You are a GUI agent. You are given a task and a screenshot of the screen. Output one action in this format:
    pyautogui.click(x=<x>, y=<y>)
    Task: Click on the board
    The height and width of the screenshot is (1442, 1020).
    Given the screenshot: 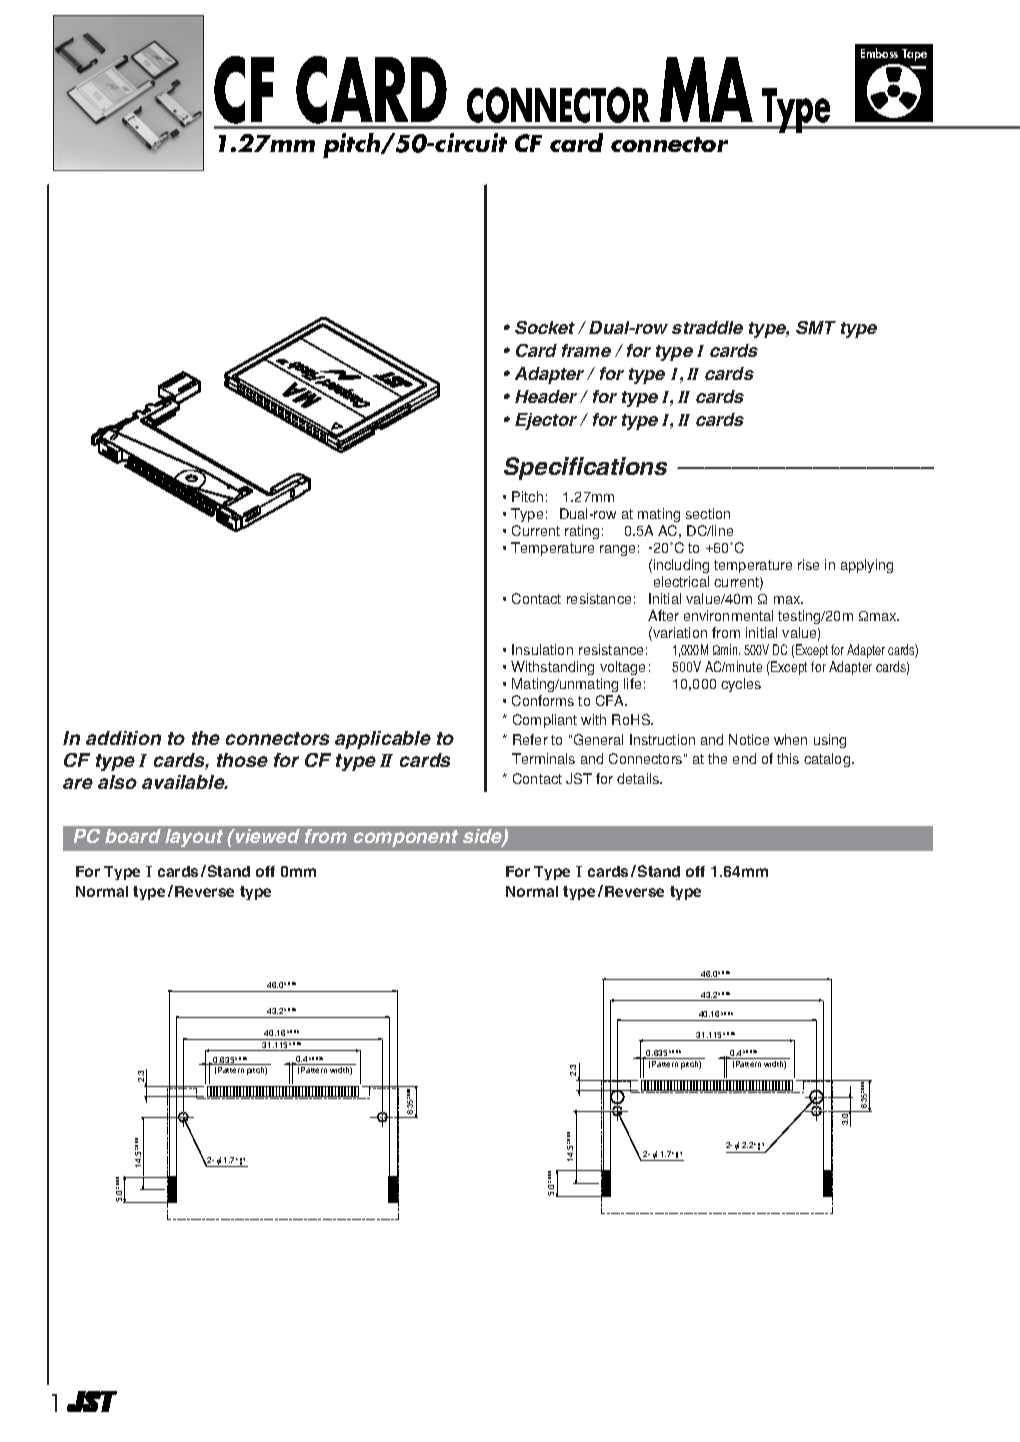 What is the action you would take?
    pyautogui.click(x=133, y=836)
